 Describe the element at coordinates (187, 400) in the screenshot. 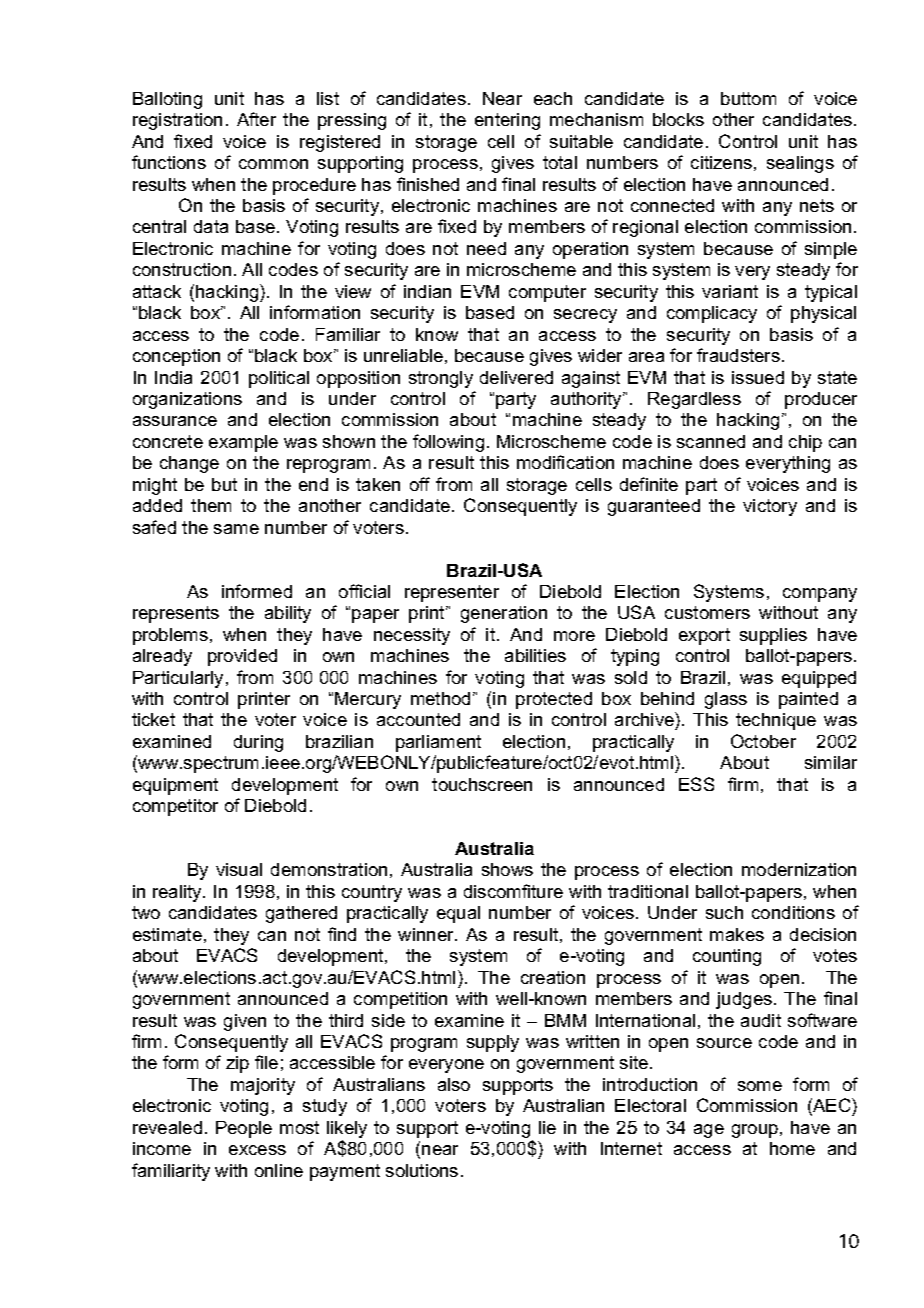

I see `organizations` at that location.
